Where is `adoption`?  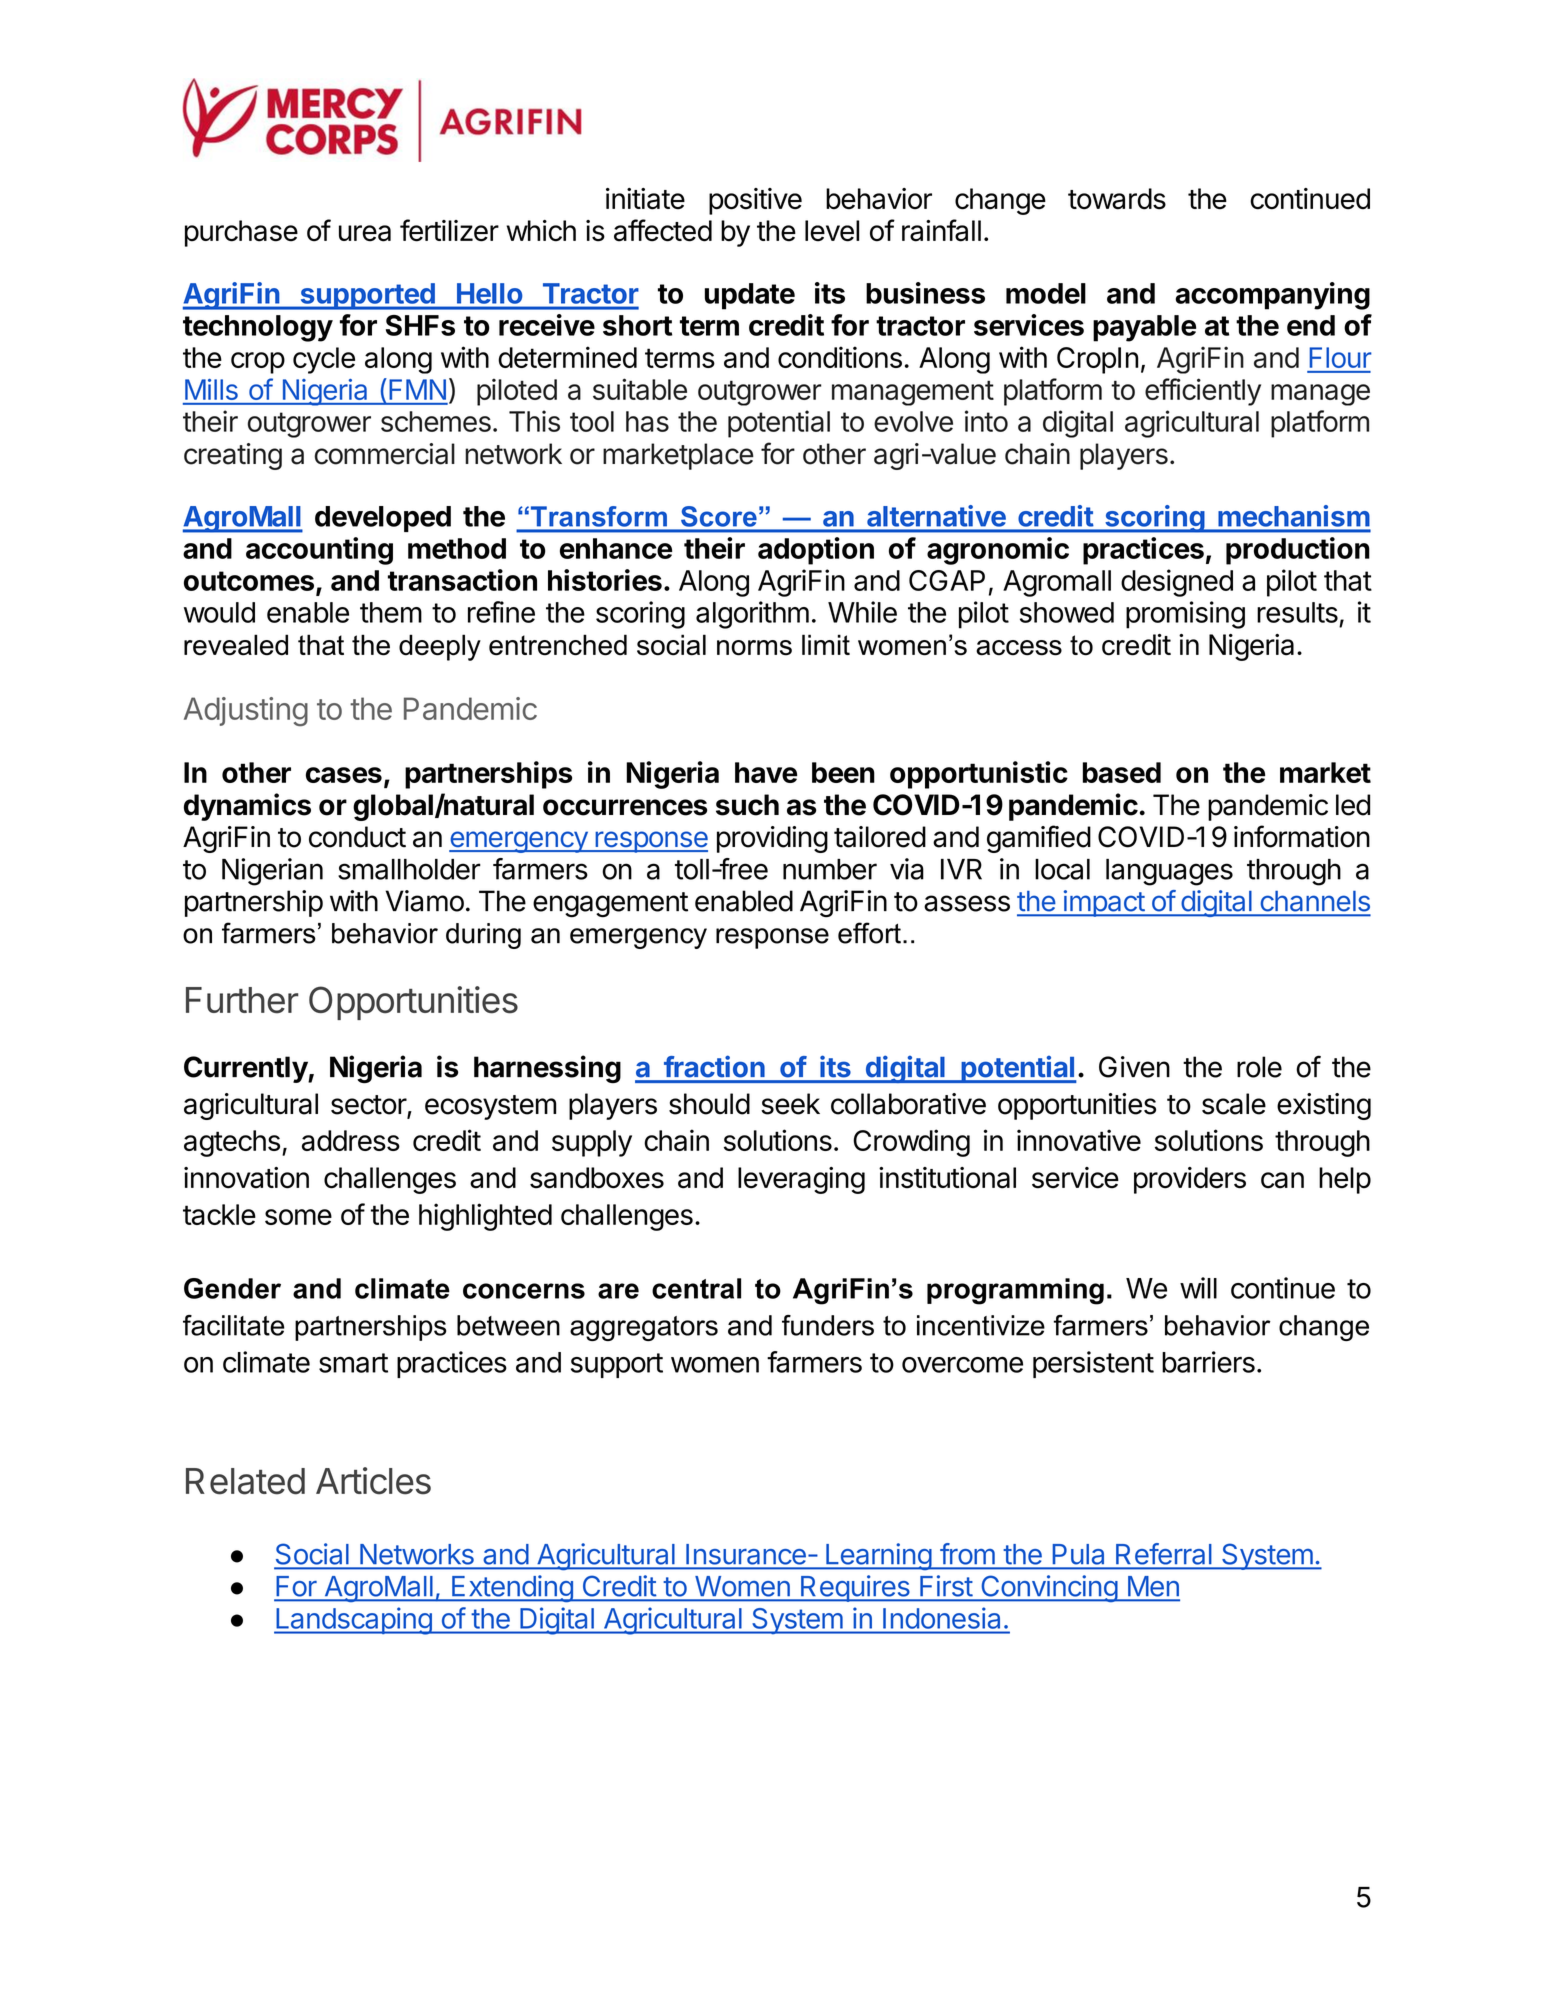
adoption is located at coordinates (816, 551).
